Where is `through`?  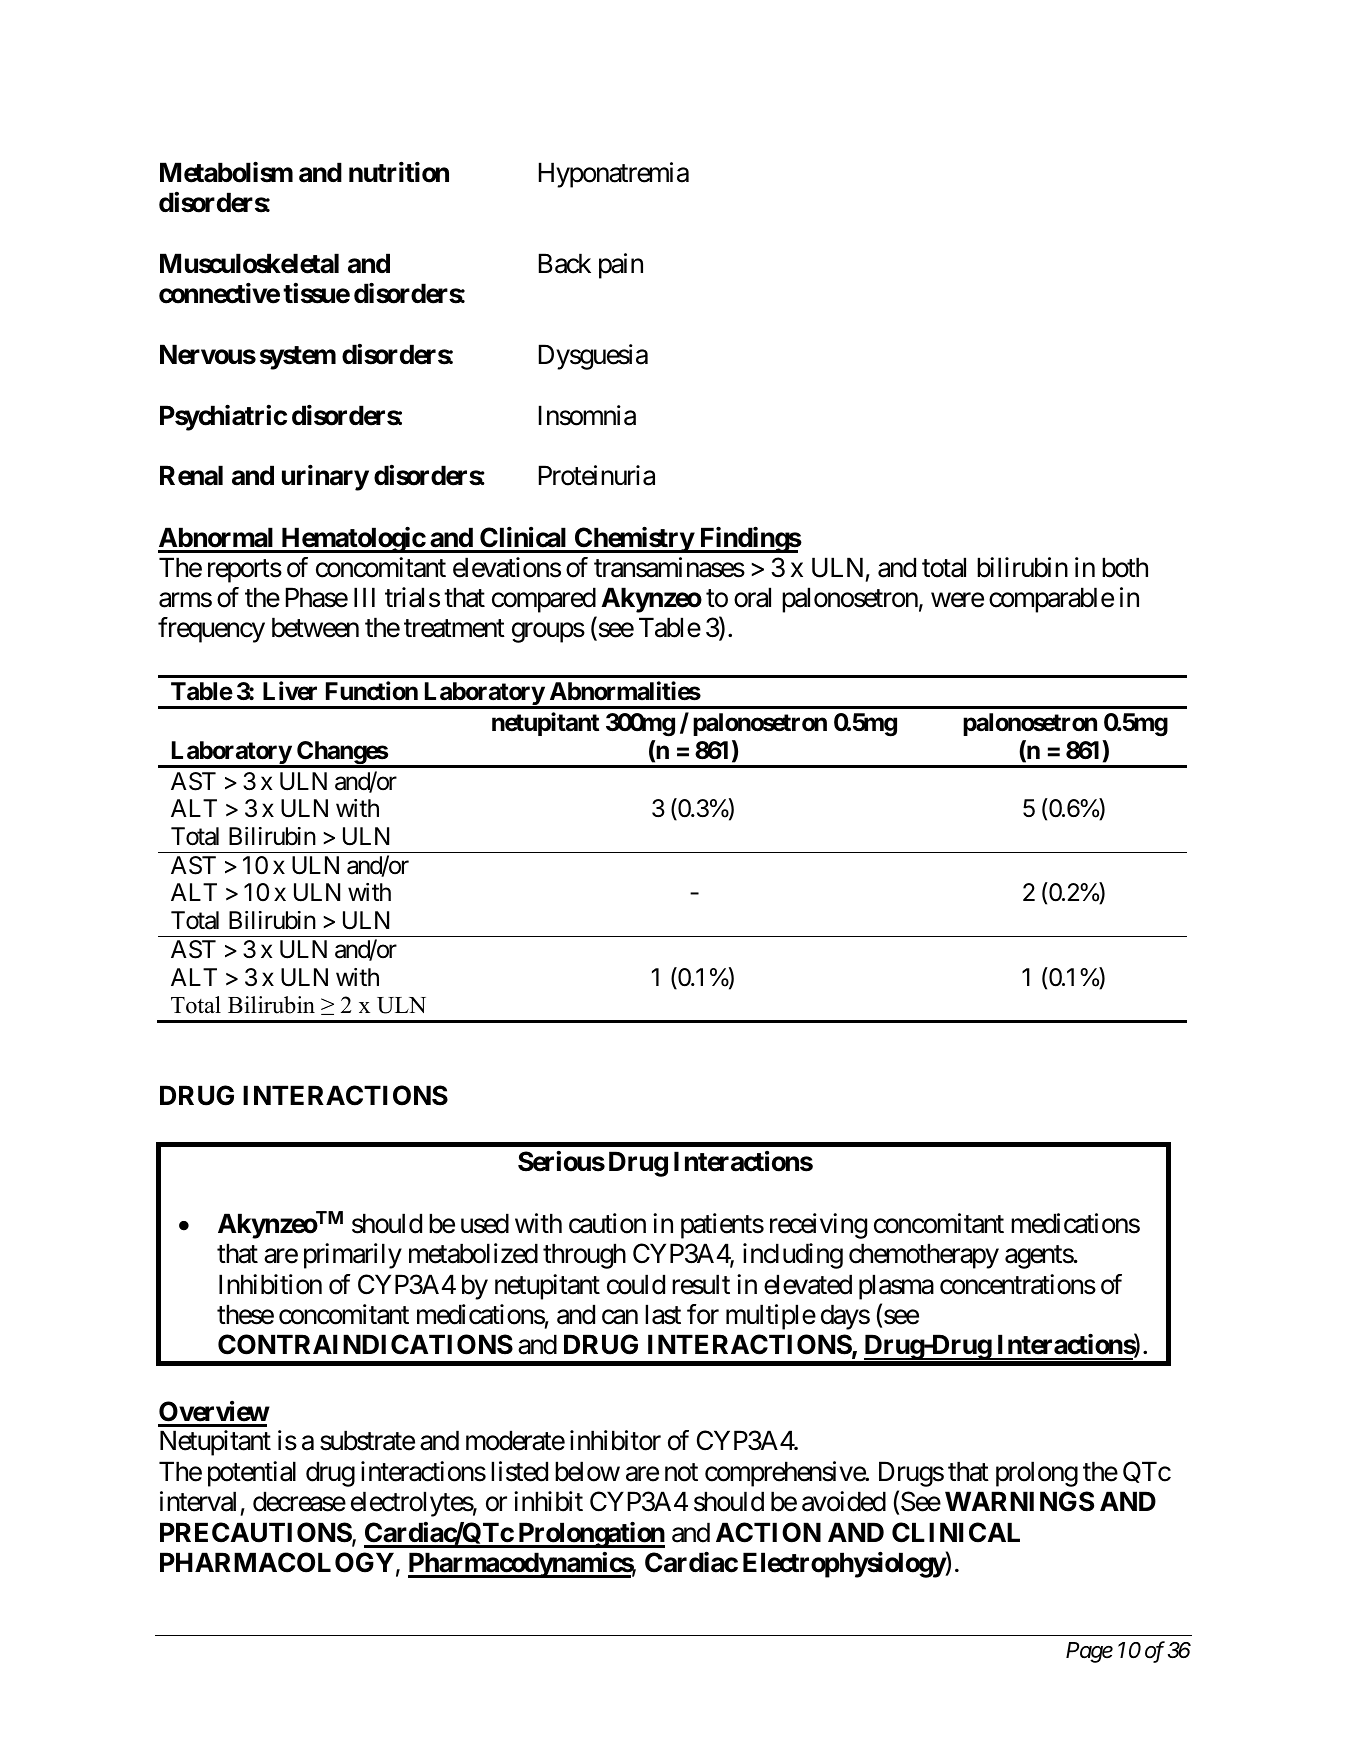
through is located at coordinates (584, 1256).
